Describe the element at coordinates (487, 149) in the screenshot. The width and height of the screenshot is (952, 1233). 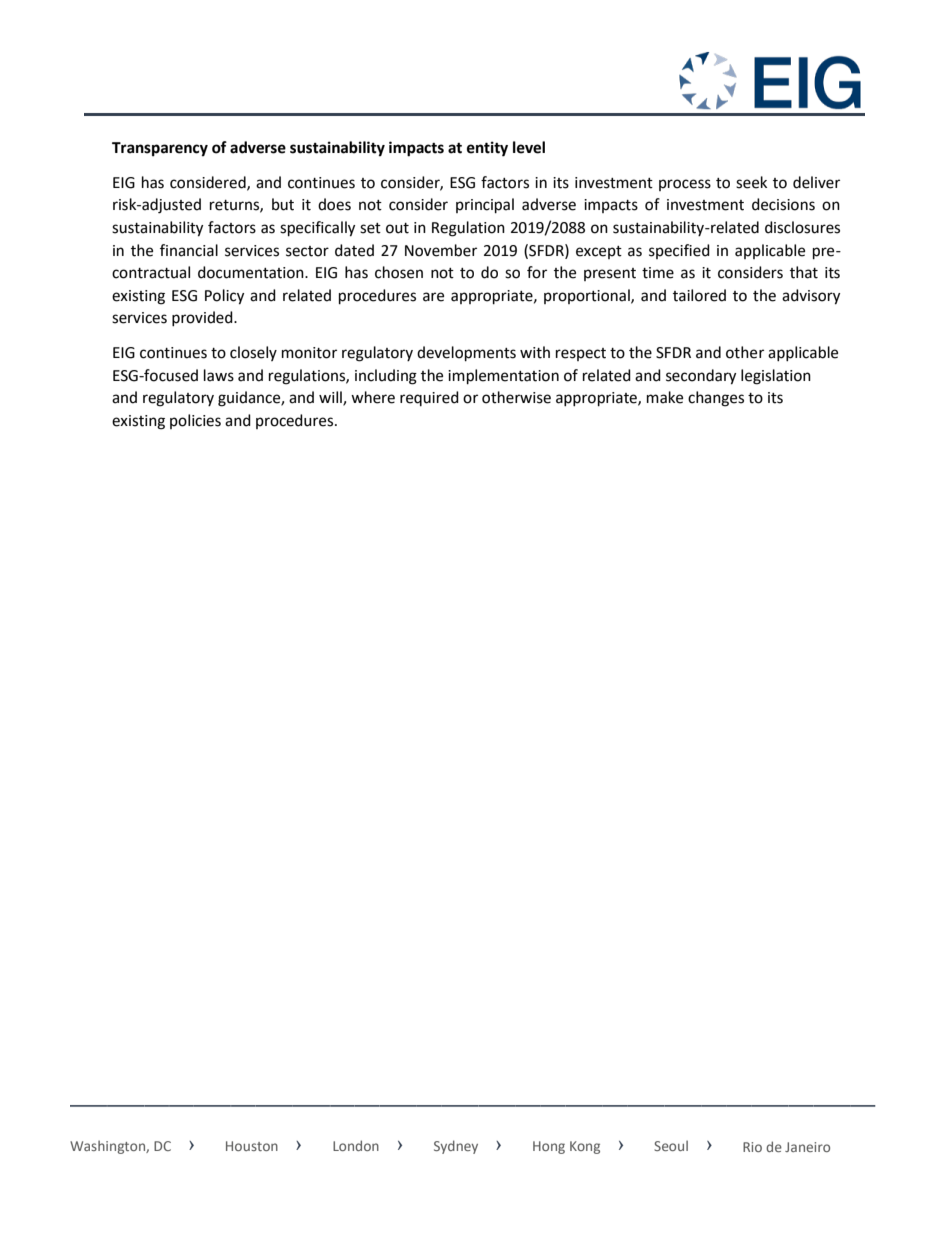
I see `entity` at that location.
